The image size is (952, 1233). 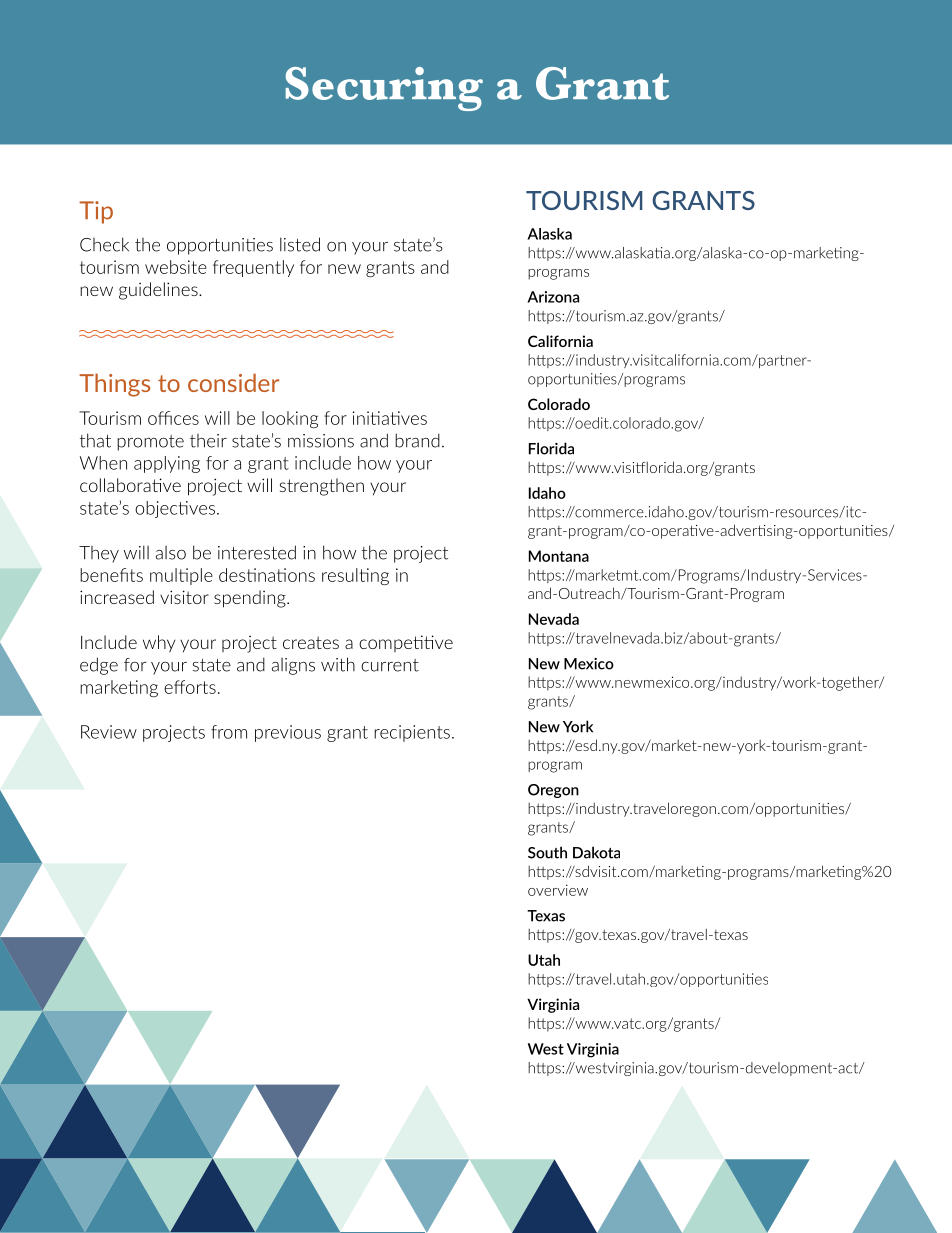 I want to click on South, so click(x=547, y=852).
